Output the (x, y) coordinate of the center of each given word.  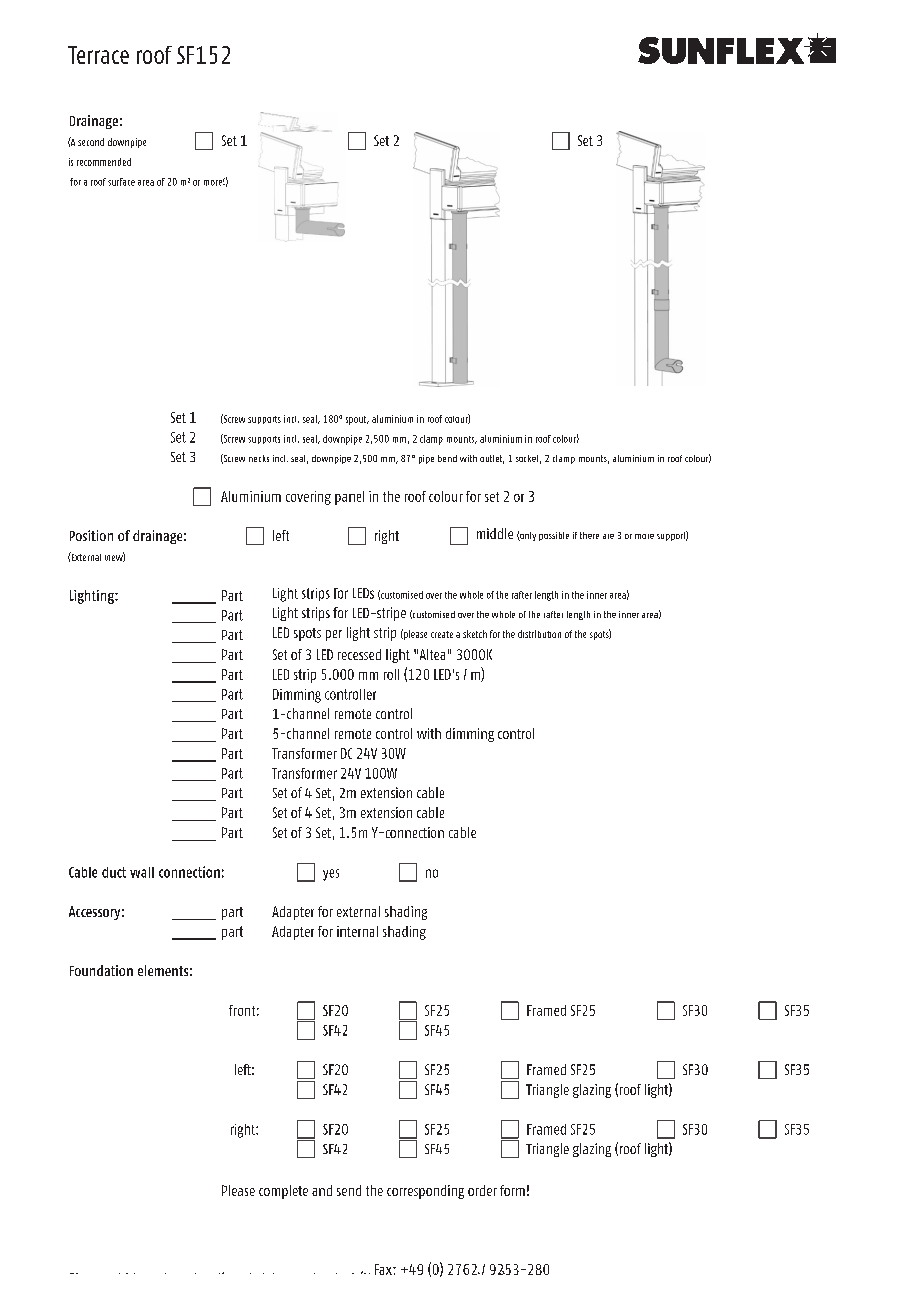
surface (121, 182)
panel (349, 498)
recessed (359, 654)
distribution (539, 634)
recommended (104, 162)
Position (91, 535)
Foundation (101, 970)
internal (357, 931)
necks (259, 458)
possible (554, 536)
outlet (492, 459)
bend (447, 458)
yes (331, 875)
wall (142, 872)
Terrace (98, 55)
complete (283, 1192)
